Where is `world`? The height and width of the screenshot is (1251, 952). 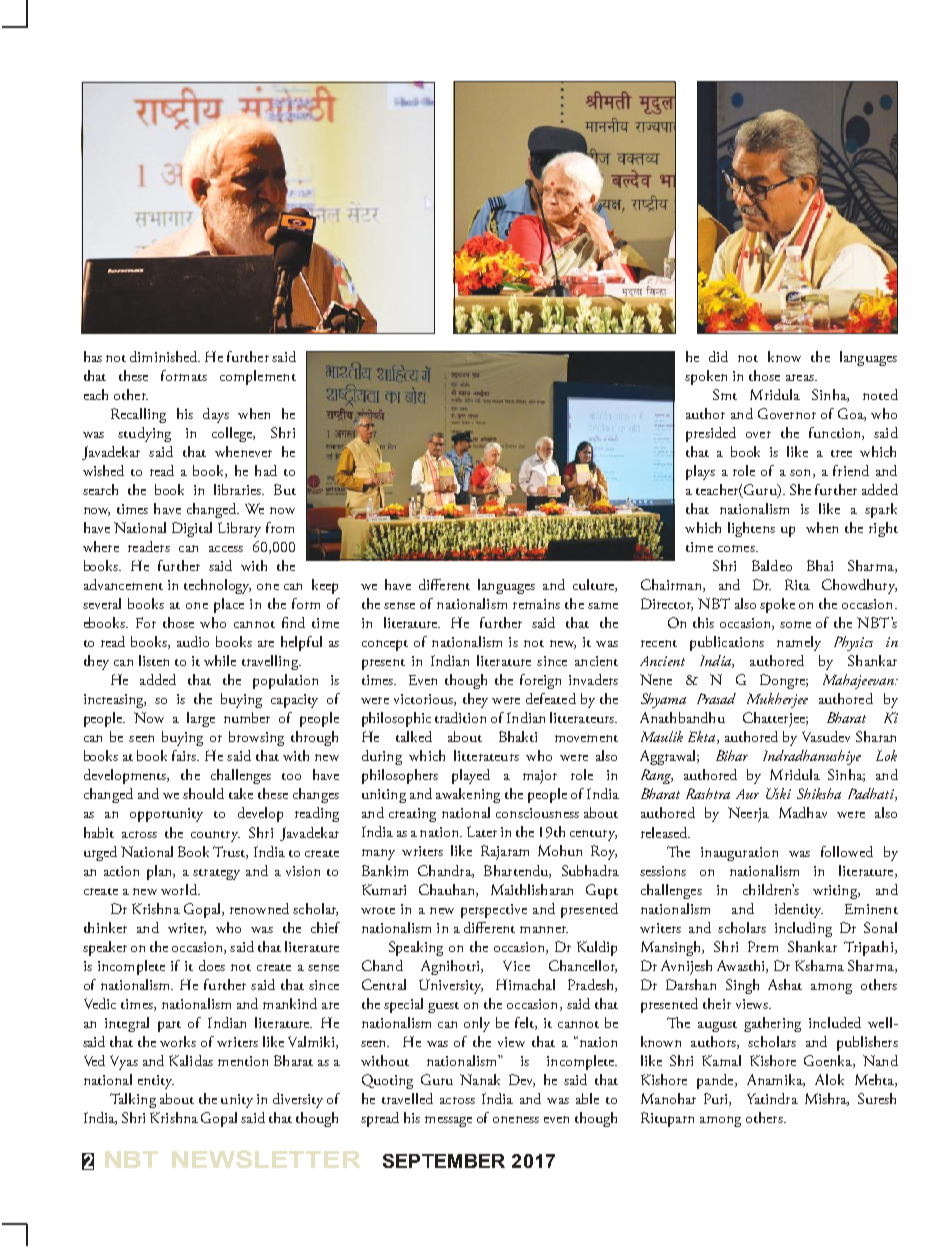
world is located at coordinates (180, 889).
